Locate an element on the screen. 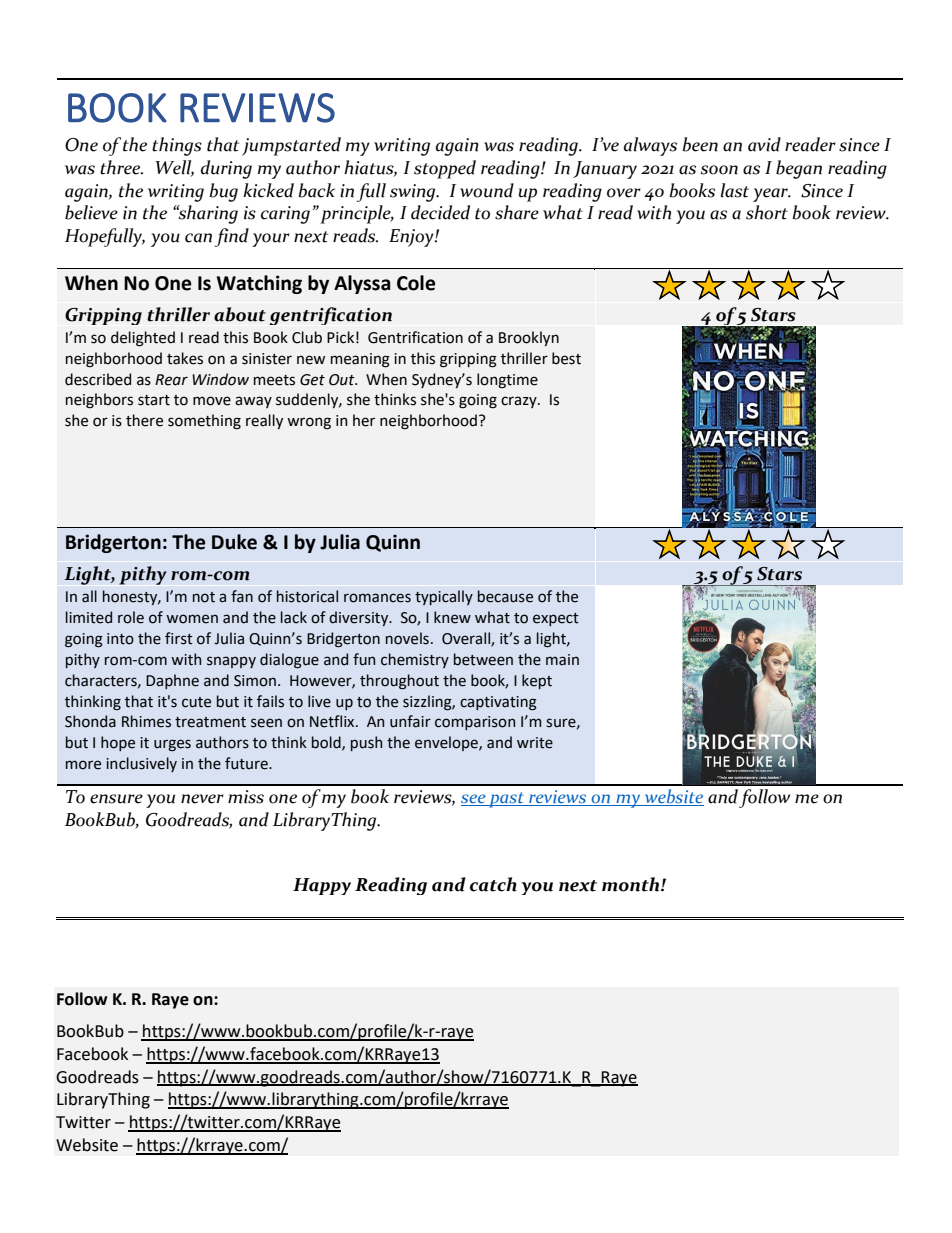  catch is located at coordinates (493, 884).
